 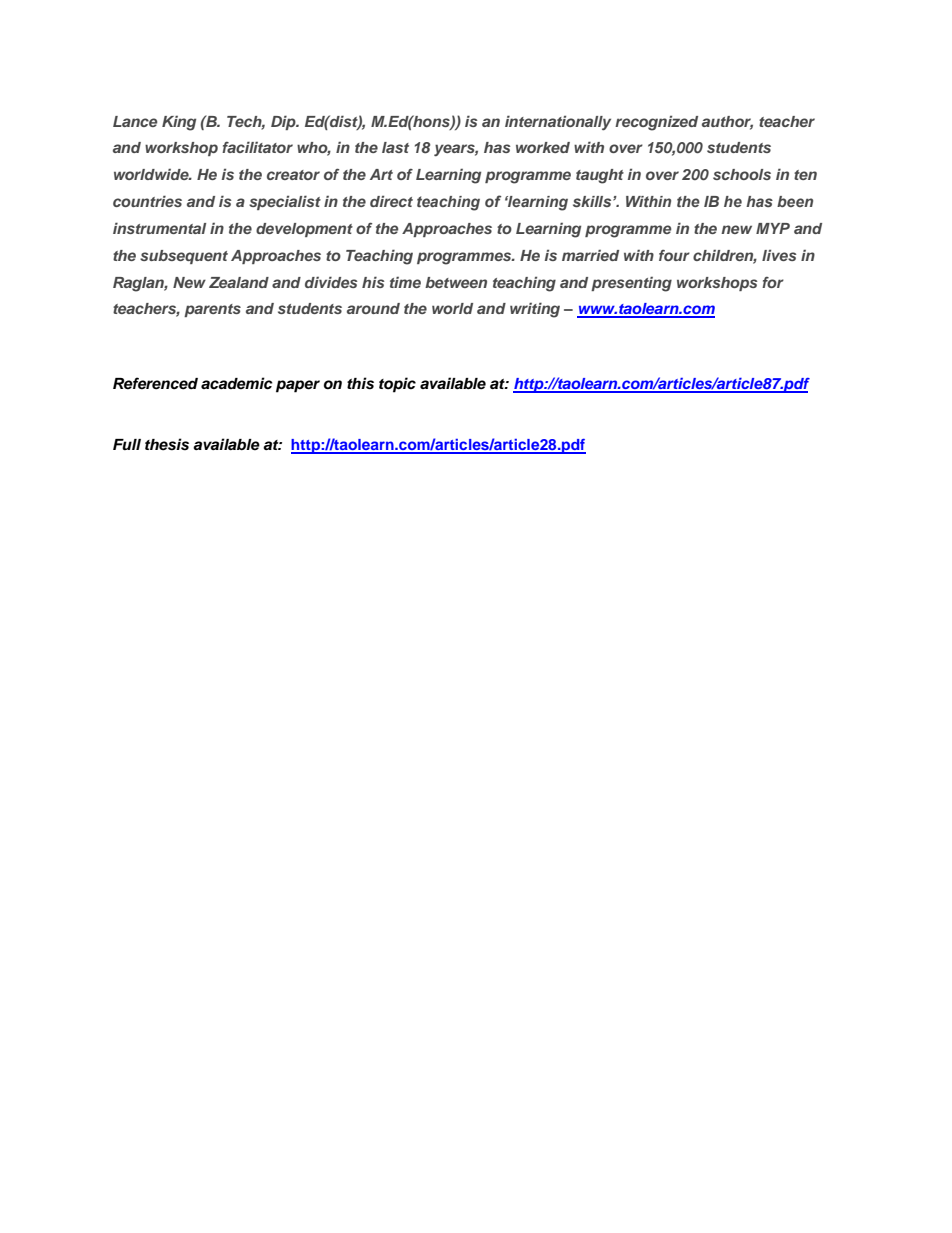 What do you see at coordinates (167, 444) in the screenshot?
I see `thesis` at bounding box center [167, 444].
